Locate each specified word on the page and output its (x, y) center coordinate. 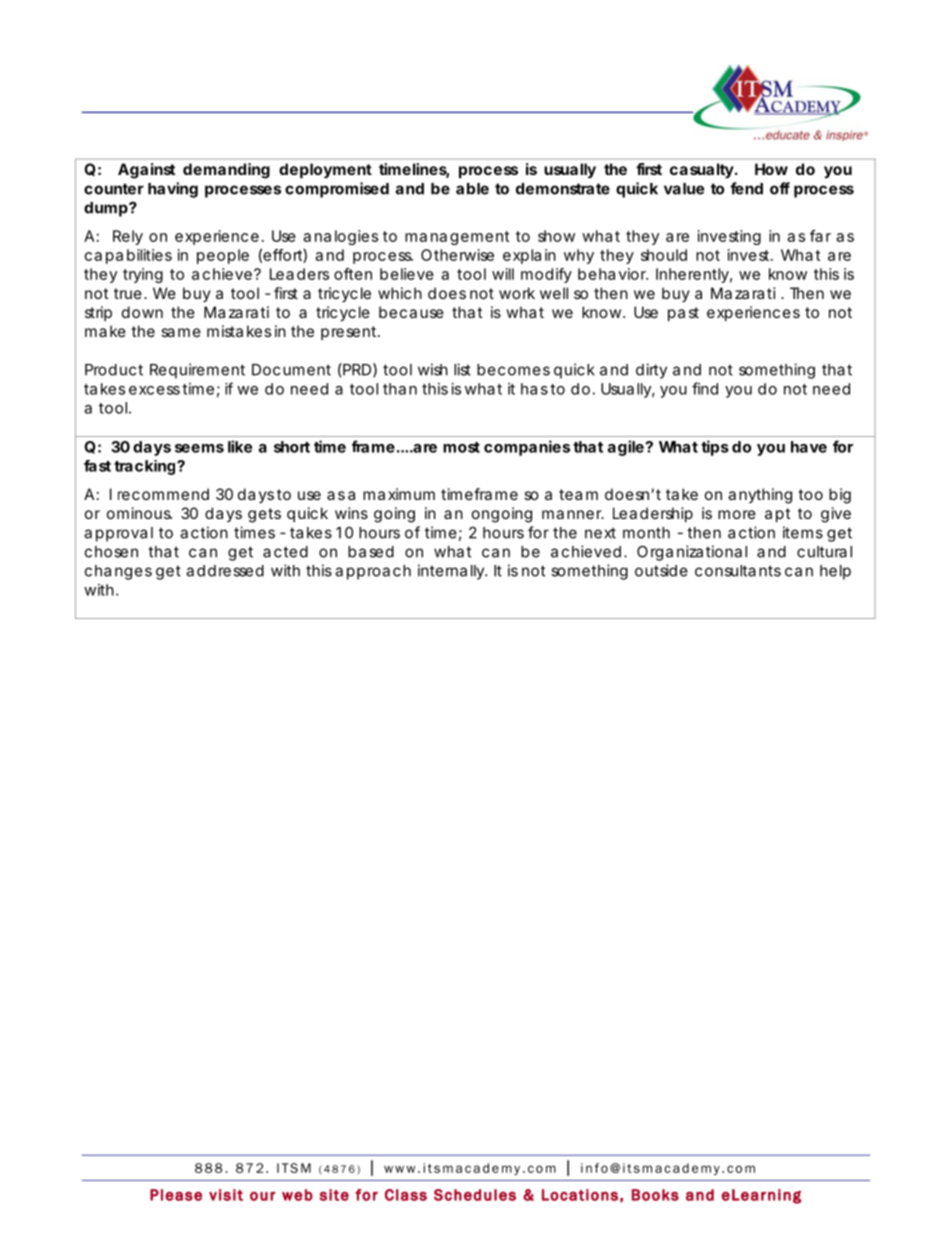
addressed (225, 571)
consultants (738, 571)
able (472, 189)
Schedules (475, 1195)
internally (452, 572)
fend (746, 188)
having (173, 190)
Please (176, 1195)
